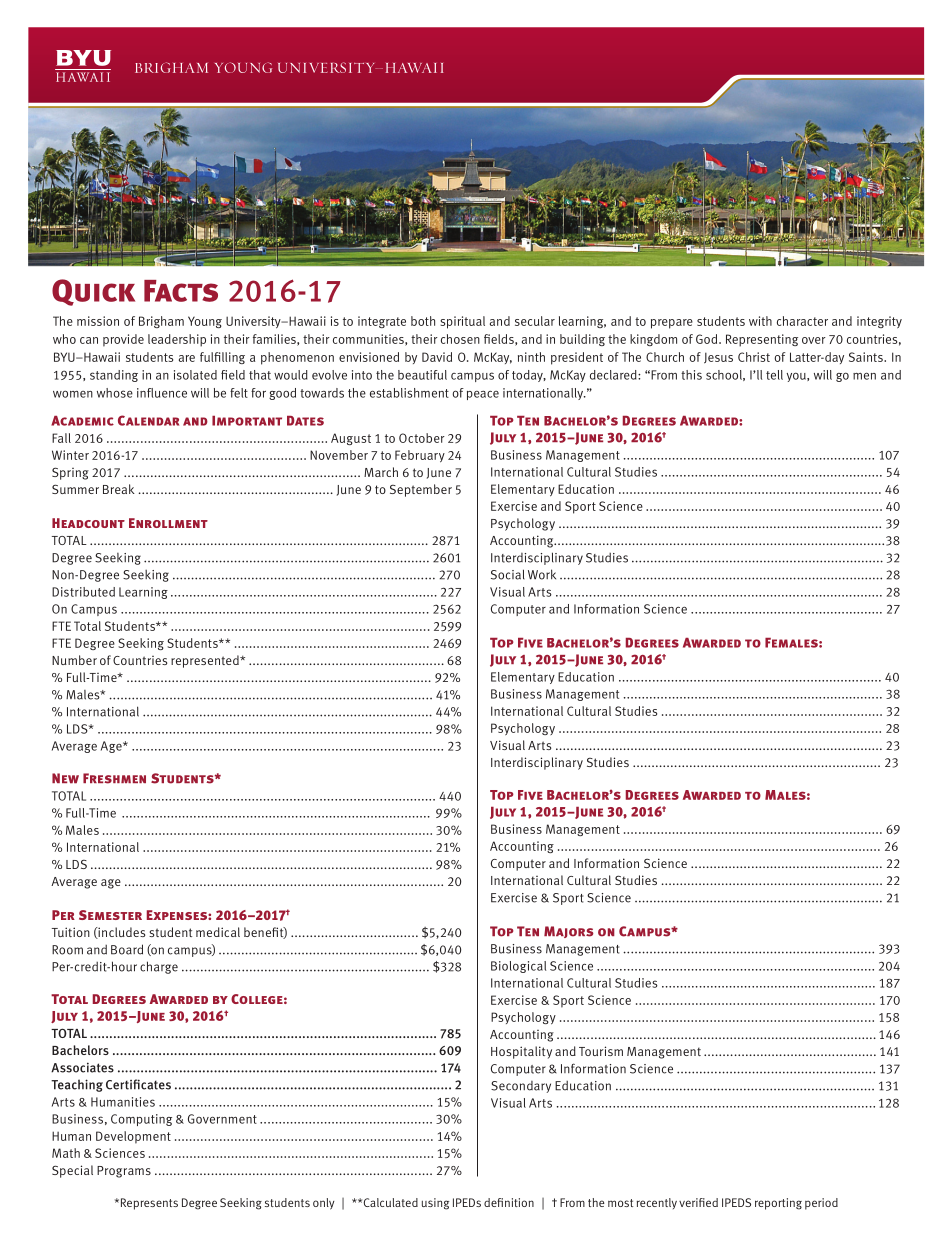  Describe the element at coordinates (177, 340) in the document. I see `leadership` at that location.
